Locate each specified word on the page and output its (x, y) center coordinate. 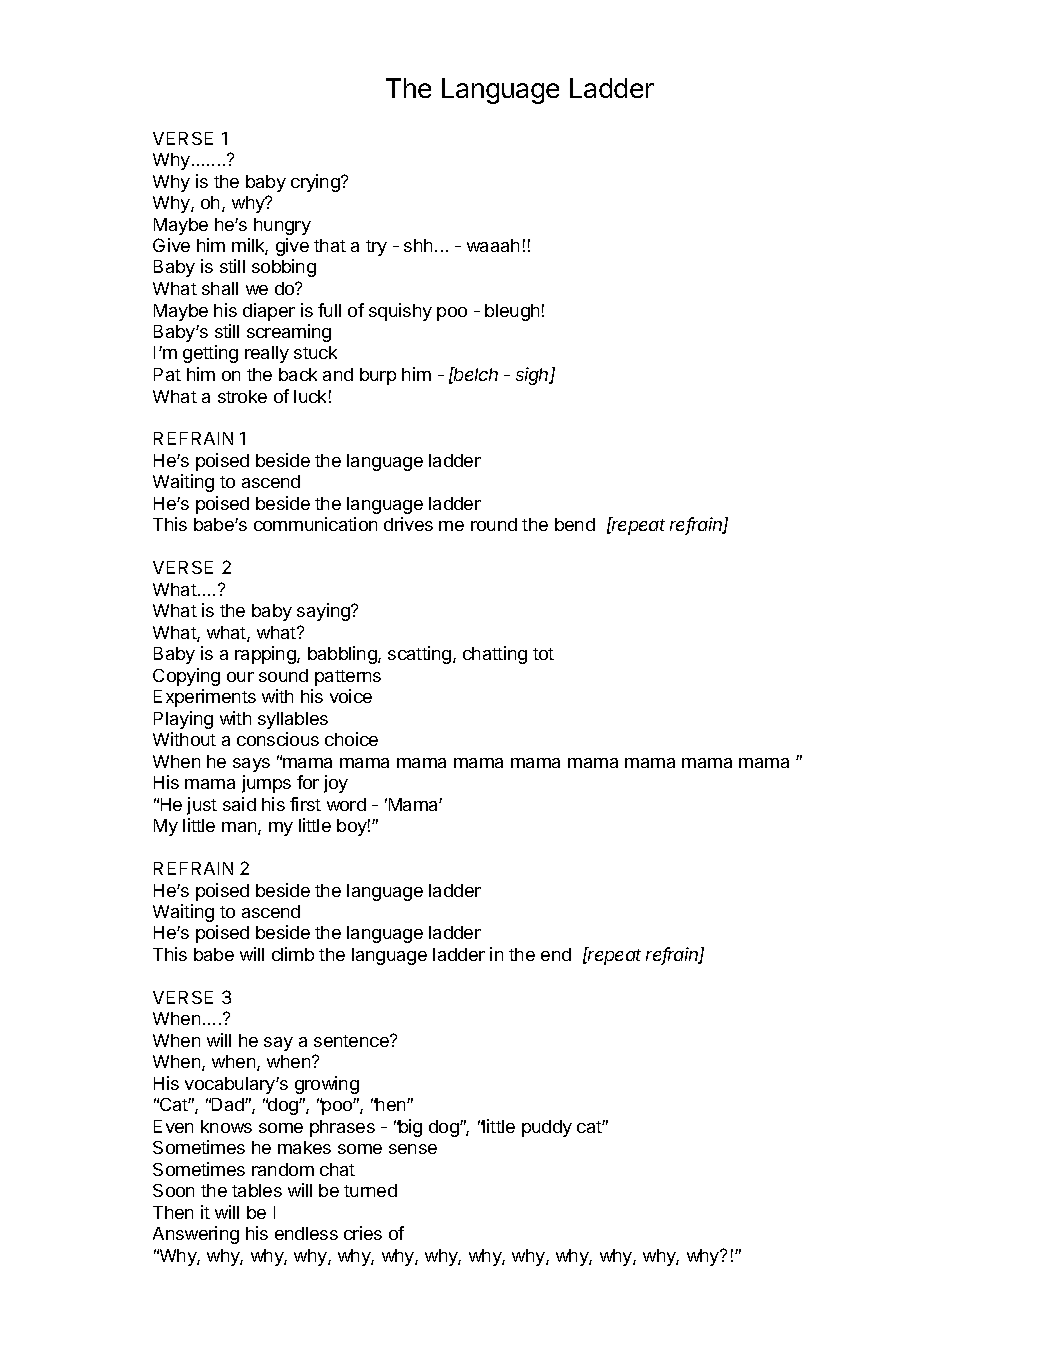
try (376, 248)
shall (220, 288)
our (240, 677)
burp (378, 376)
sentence (352, 1041)
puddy (547, 1128)
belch (475, 374)
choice (351, 739)
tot (543, 654)
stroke (242, 396)
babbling (343, 655)
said (239, 804)
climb (293, 954)
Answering (196, 1235)
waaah (493, 245)
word (346, 804)
